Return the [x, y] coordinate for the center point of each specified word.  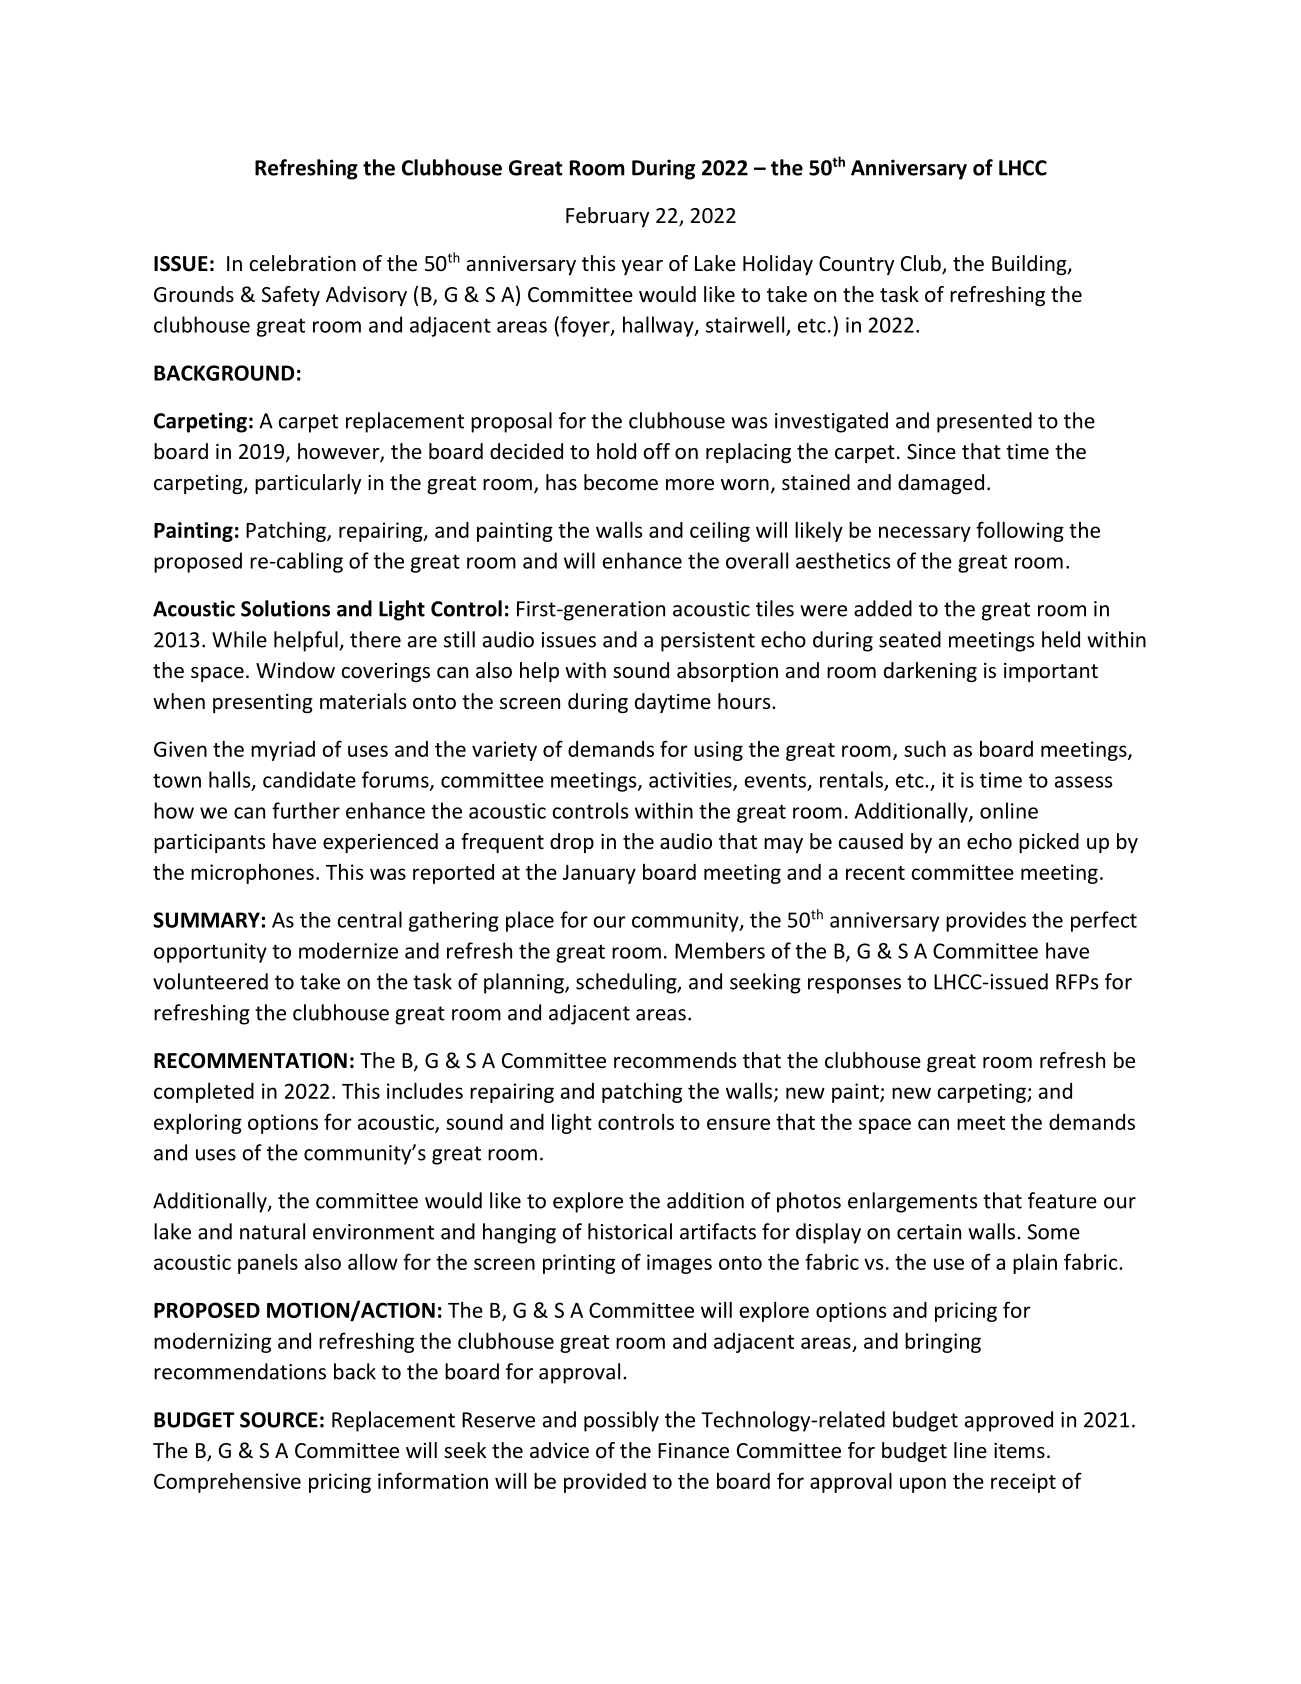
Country [856, 265]
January [599, 874]
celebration [302, 263]
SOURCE [279, 1420]
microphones [252, 874]
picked [1049, 843]
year [642, 267]
